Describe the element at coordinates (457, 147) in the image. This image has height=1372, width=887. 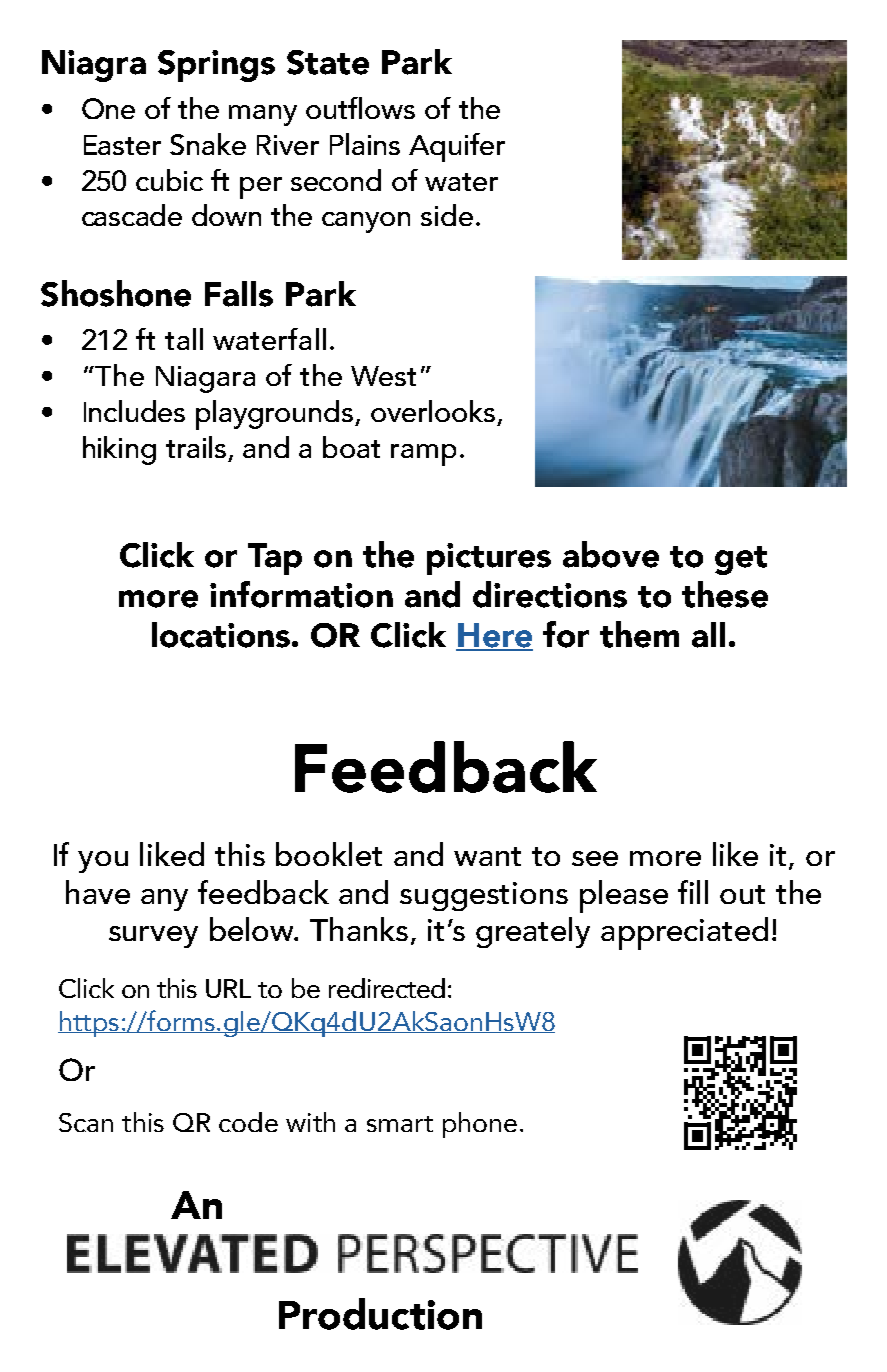
I see `Aquifer` at that location.
